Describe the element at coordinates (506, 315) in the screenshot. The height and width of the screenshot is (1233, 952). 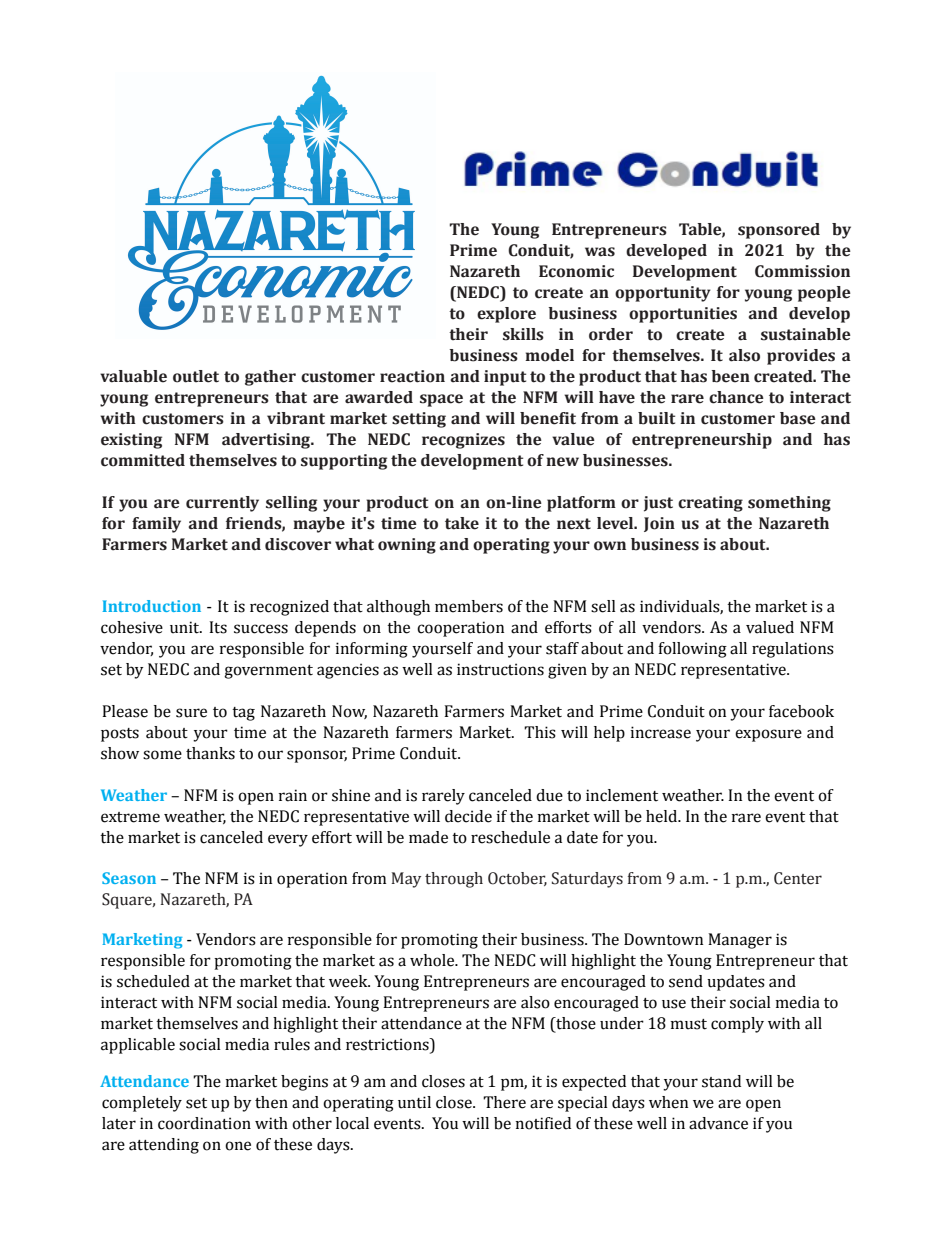
I see `explore` at that location.
